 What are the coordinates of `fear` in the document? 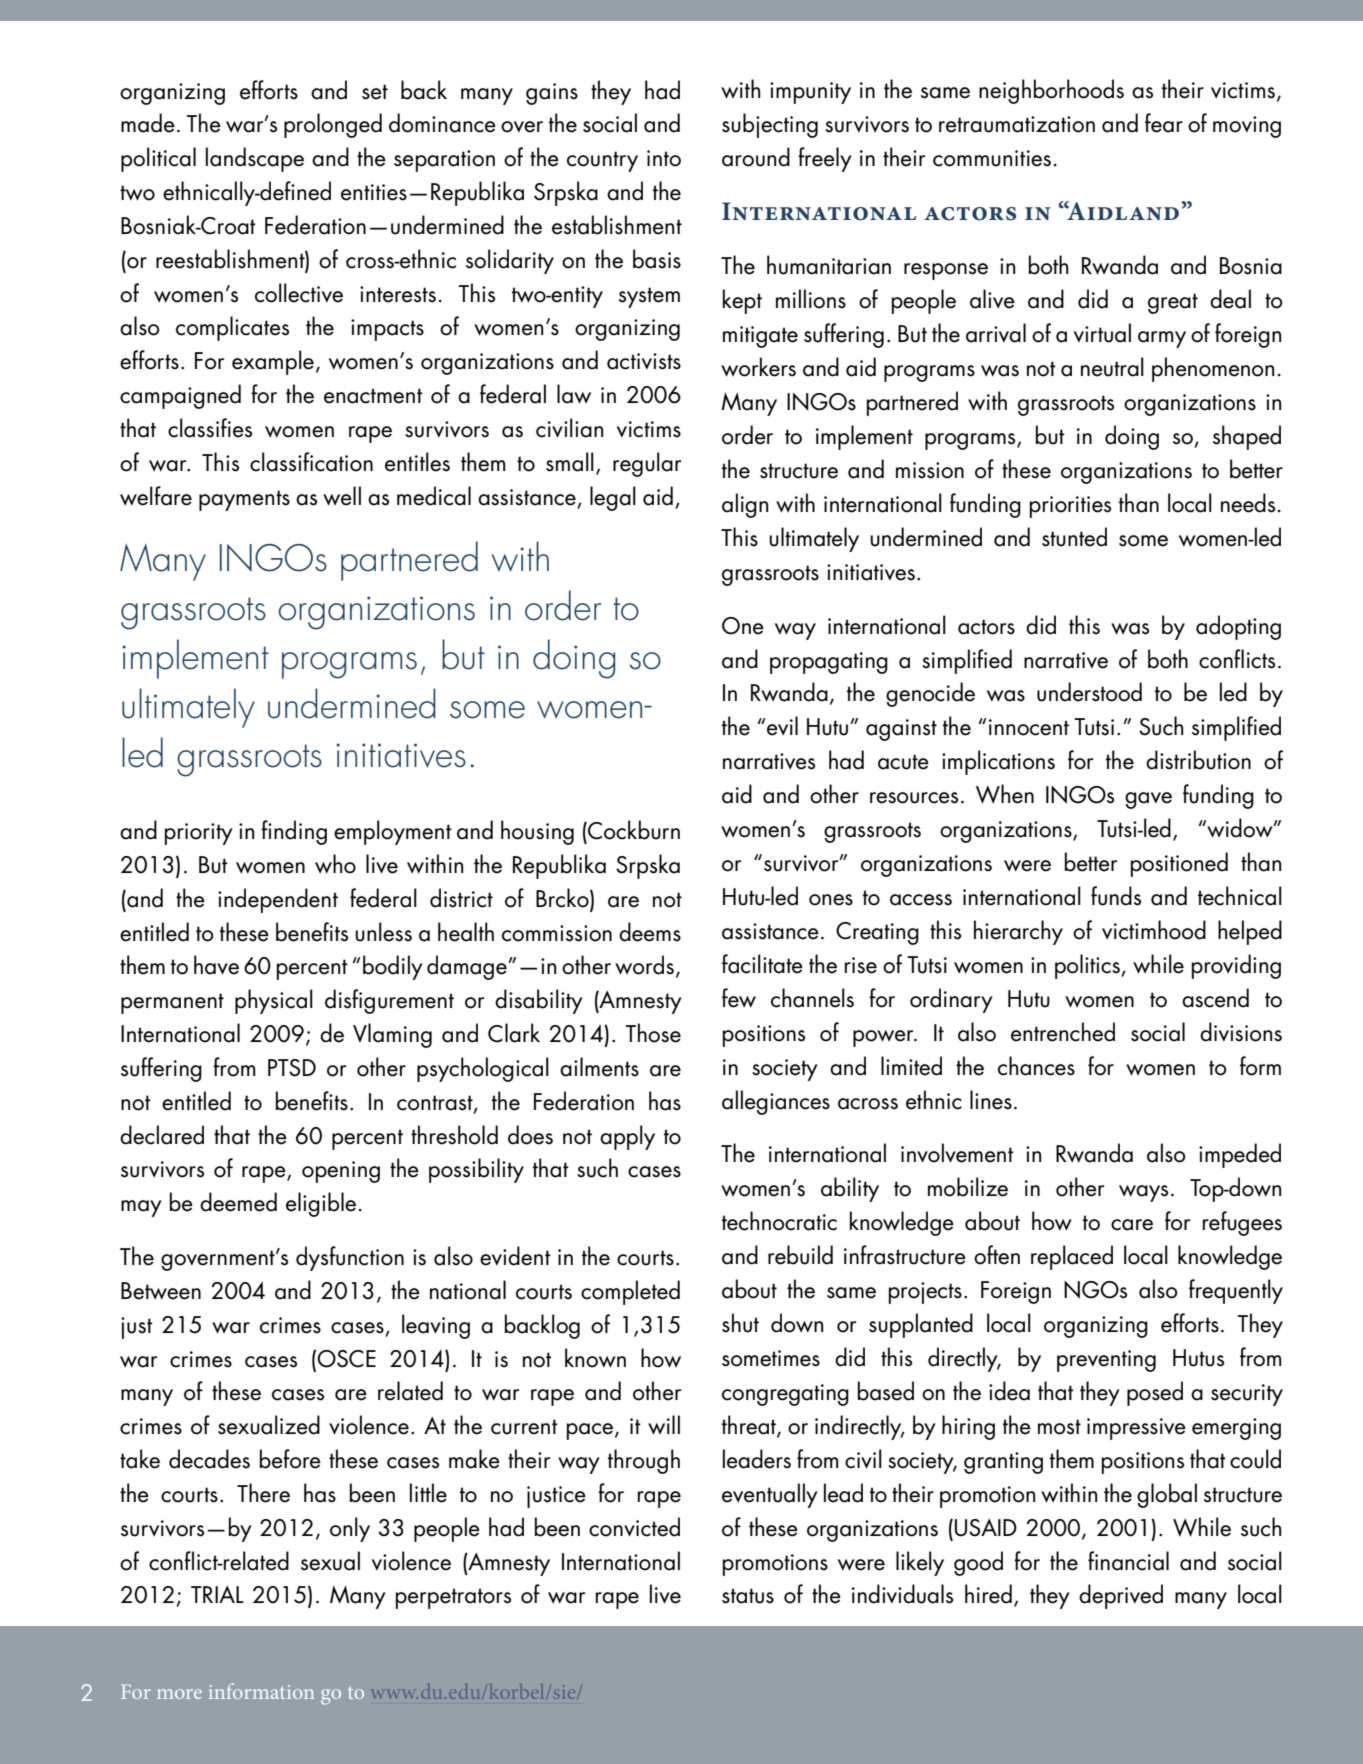 It's located at (1164, 123).
